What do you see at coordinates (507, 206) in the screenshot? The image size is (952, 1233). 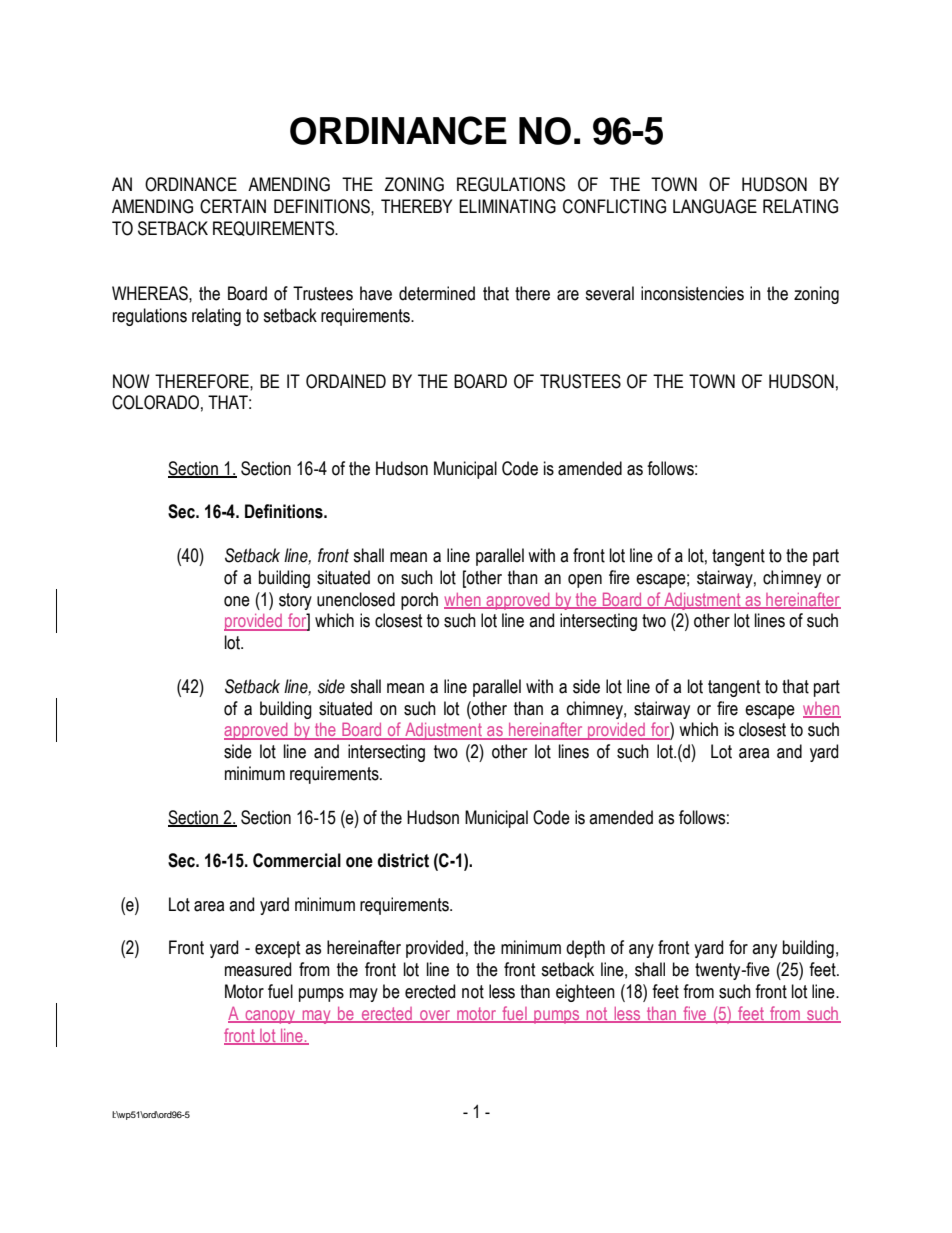 I see `ELIMINATING` at bounding box center [507, 206].
